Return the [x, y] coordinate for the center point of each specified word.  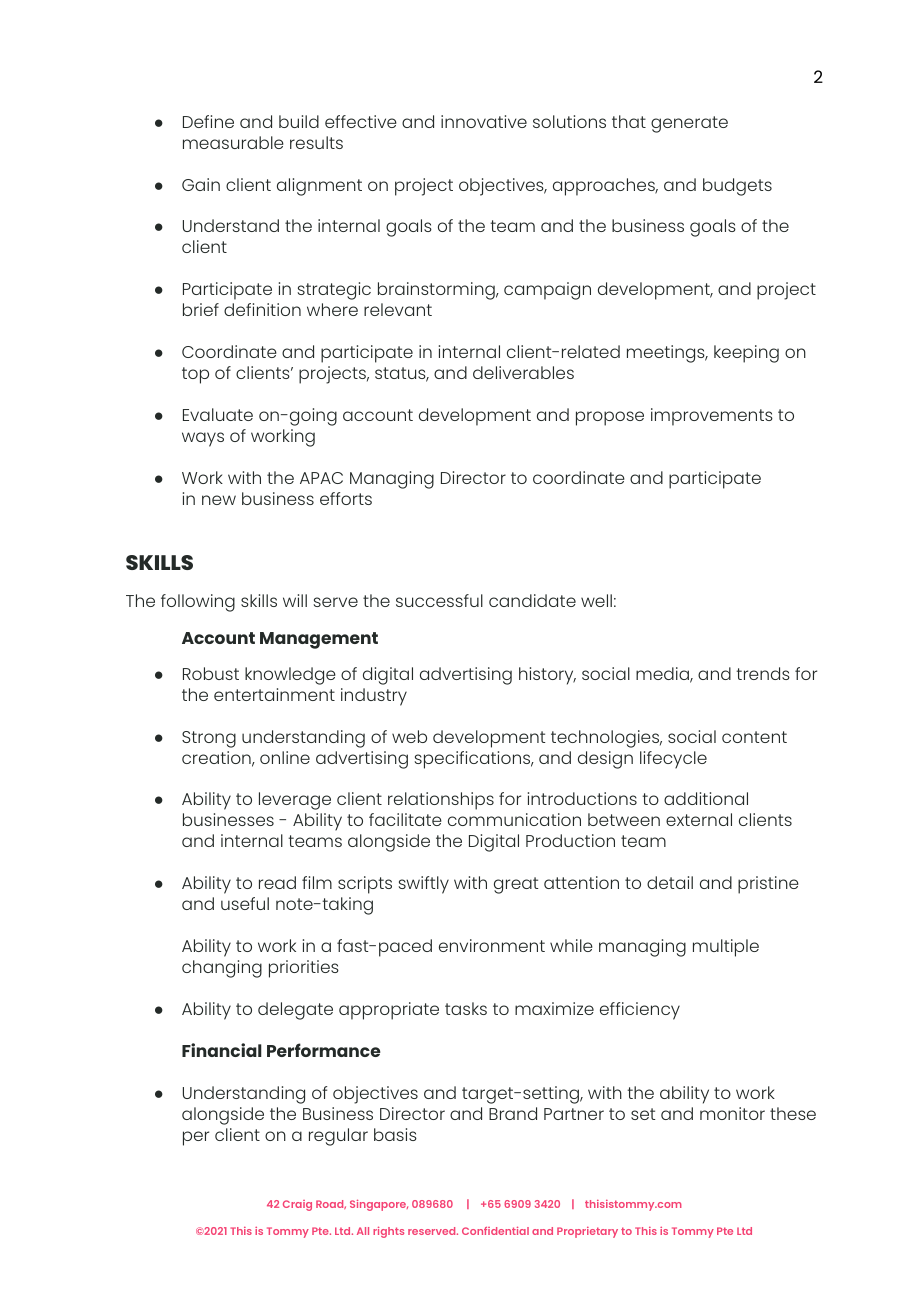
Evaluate [218, 414]
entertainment [274, 694]
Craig [297, 1205]
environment [492, 945]
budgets [737, 187]
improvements [712, 417]
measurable [233, 142]
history [547, 676]
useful [245, 903]
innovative [484, 121]
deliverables [523, 372]
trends [763, 673]
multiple [726, 948]
